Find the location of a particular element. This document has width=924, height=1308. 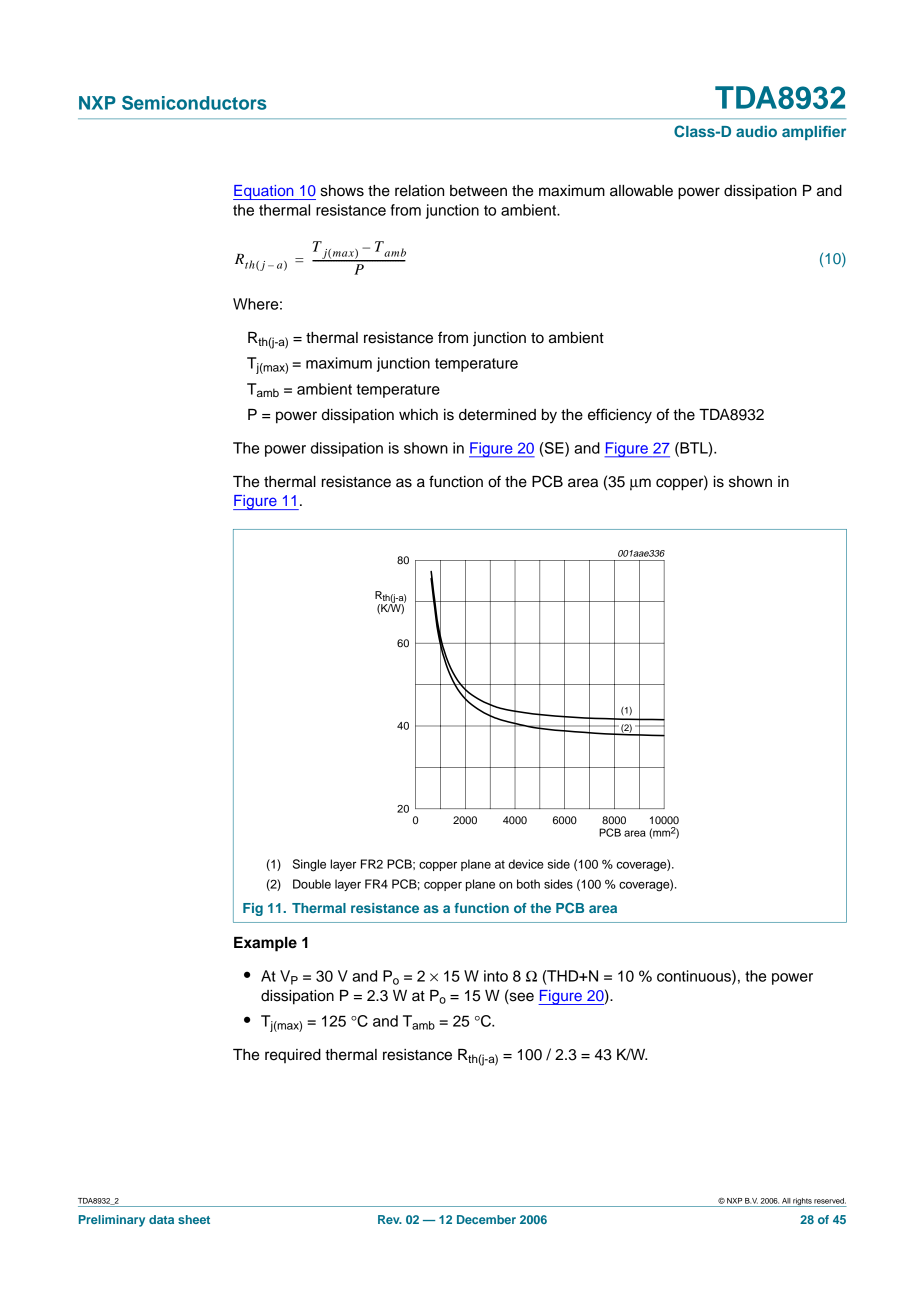

efficiency is located at coordinates (620, 416).
